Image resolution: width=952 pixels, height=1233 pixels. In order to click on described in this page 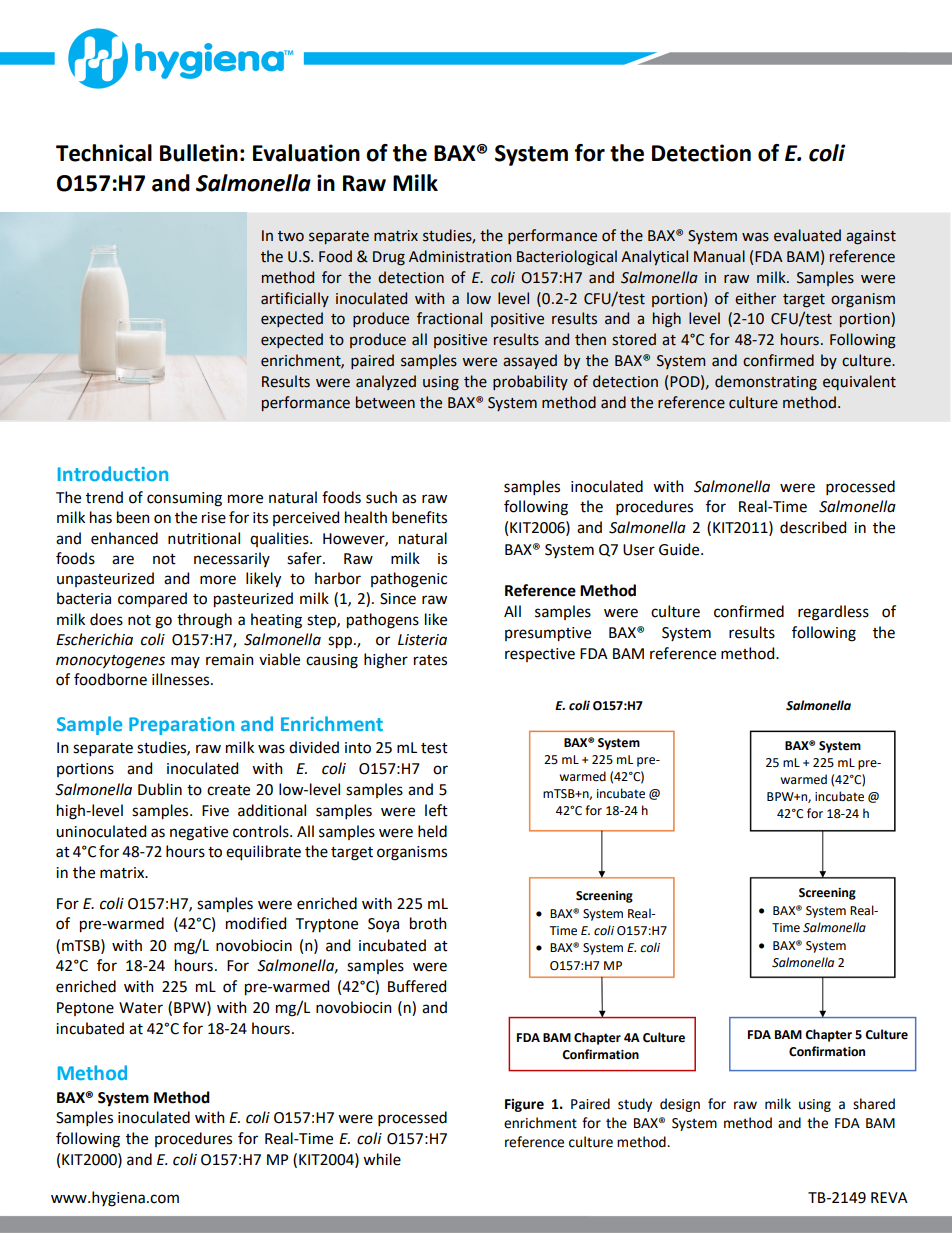, I will do `click(813, 527)`.
